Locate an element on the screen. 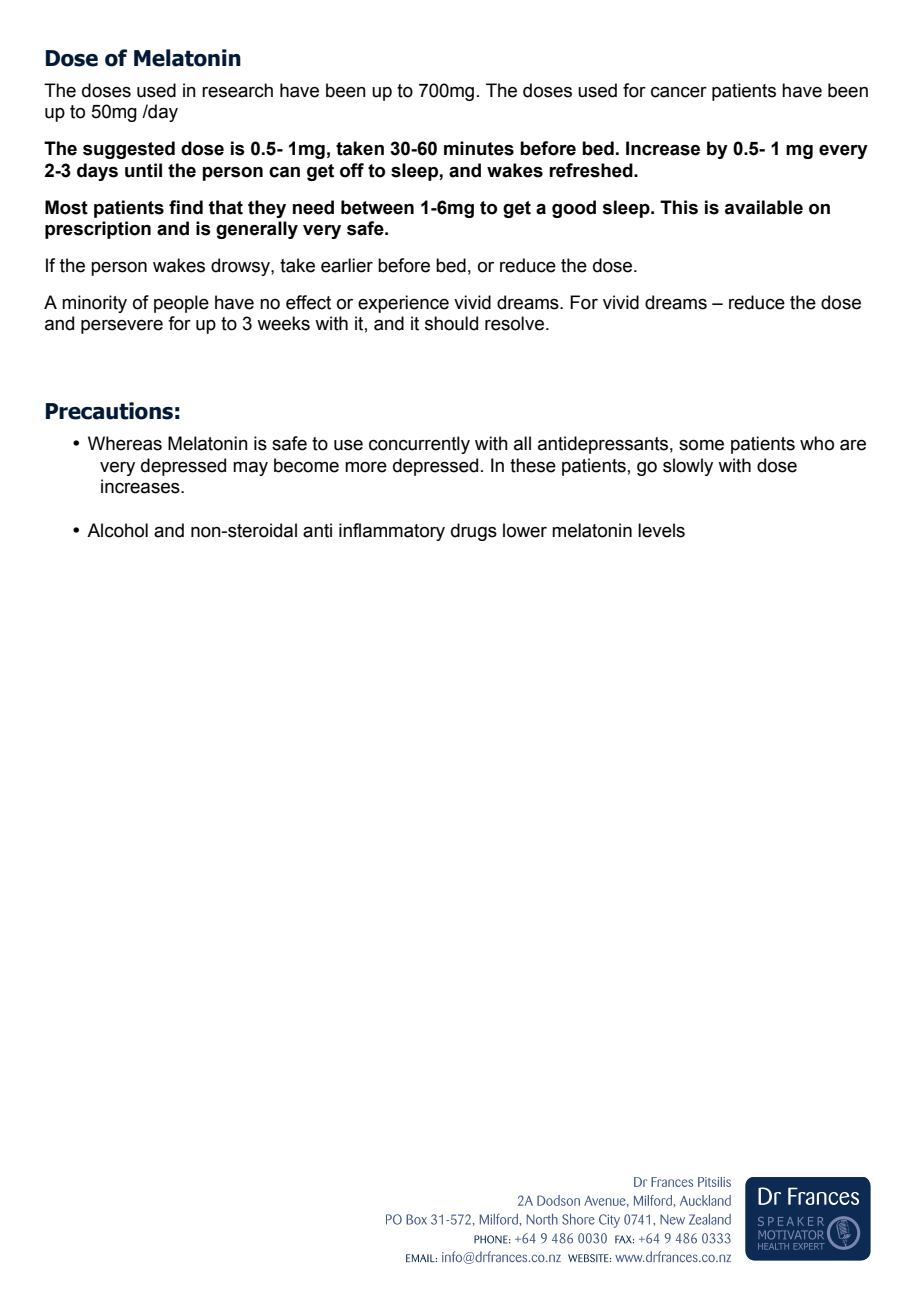  earlier is located at coordinates (347, 265).
